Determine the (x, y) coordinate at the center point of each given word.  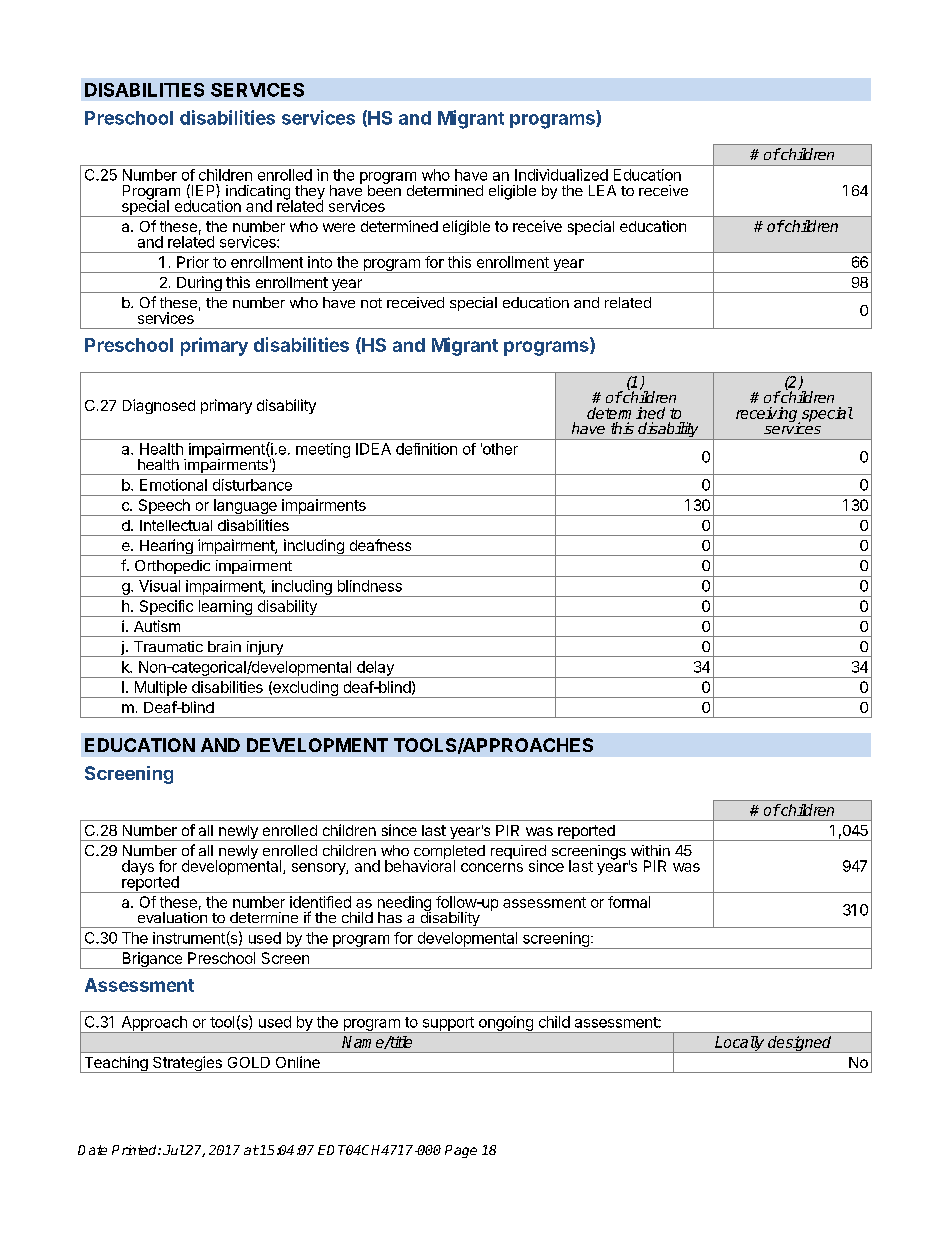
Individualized (561, 175)
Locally (740, 1044)
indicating (259, 193)
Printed (135, 1150)
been (384, 189)
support (448, 1025)
